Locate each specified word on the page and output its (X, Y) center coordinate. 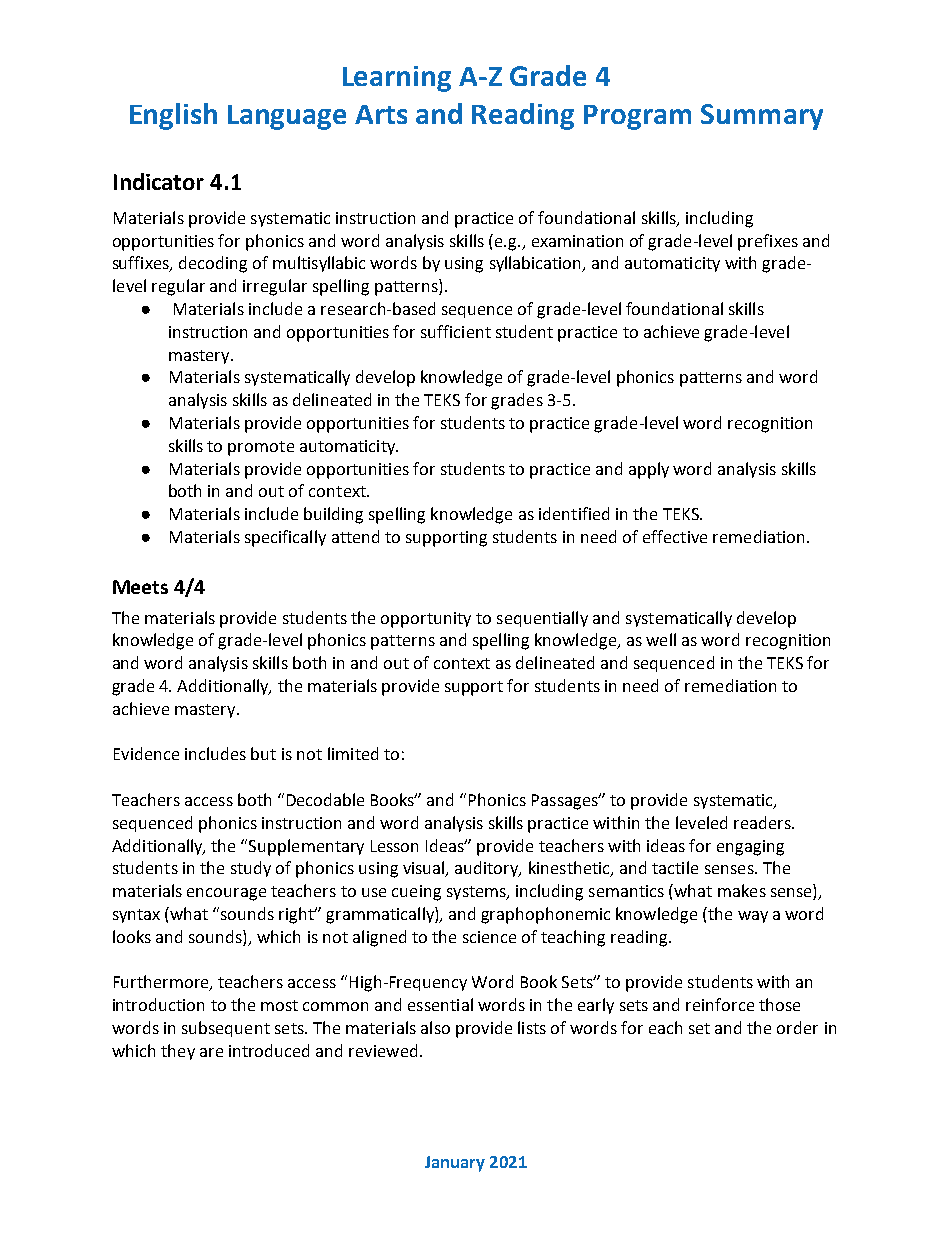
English (173, 116)
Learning (397, 79)
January (455, 1164)
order (797, 1027)
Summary (762, 117)
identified (574, 513)
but (263, 753)
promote (261, 448)
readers (763, 822)
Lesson (394, 846)
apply (649, 470)
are (211, 1052)
